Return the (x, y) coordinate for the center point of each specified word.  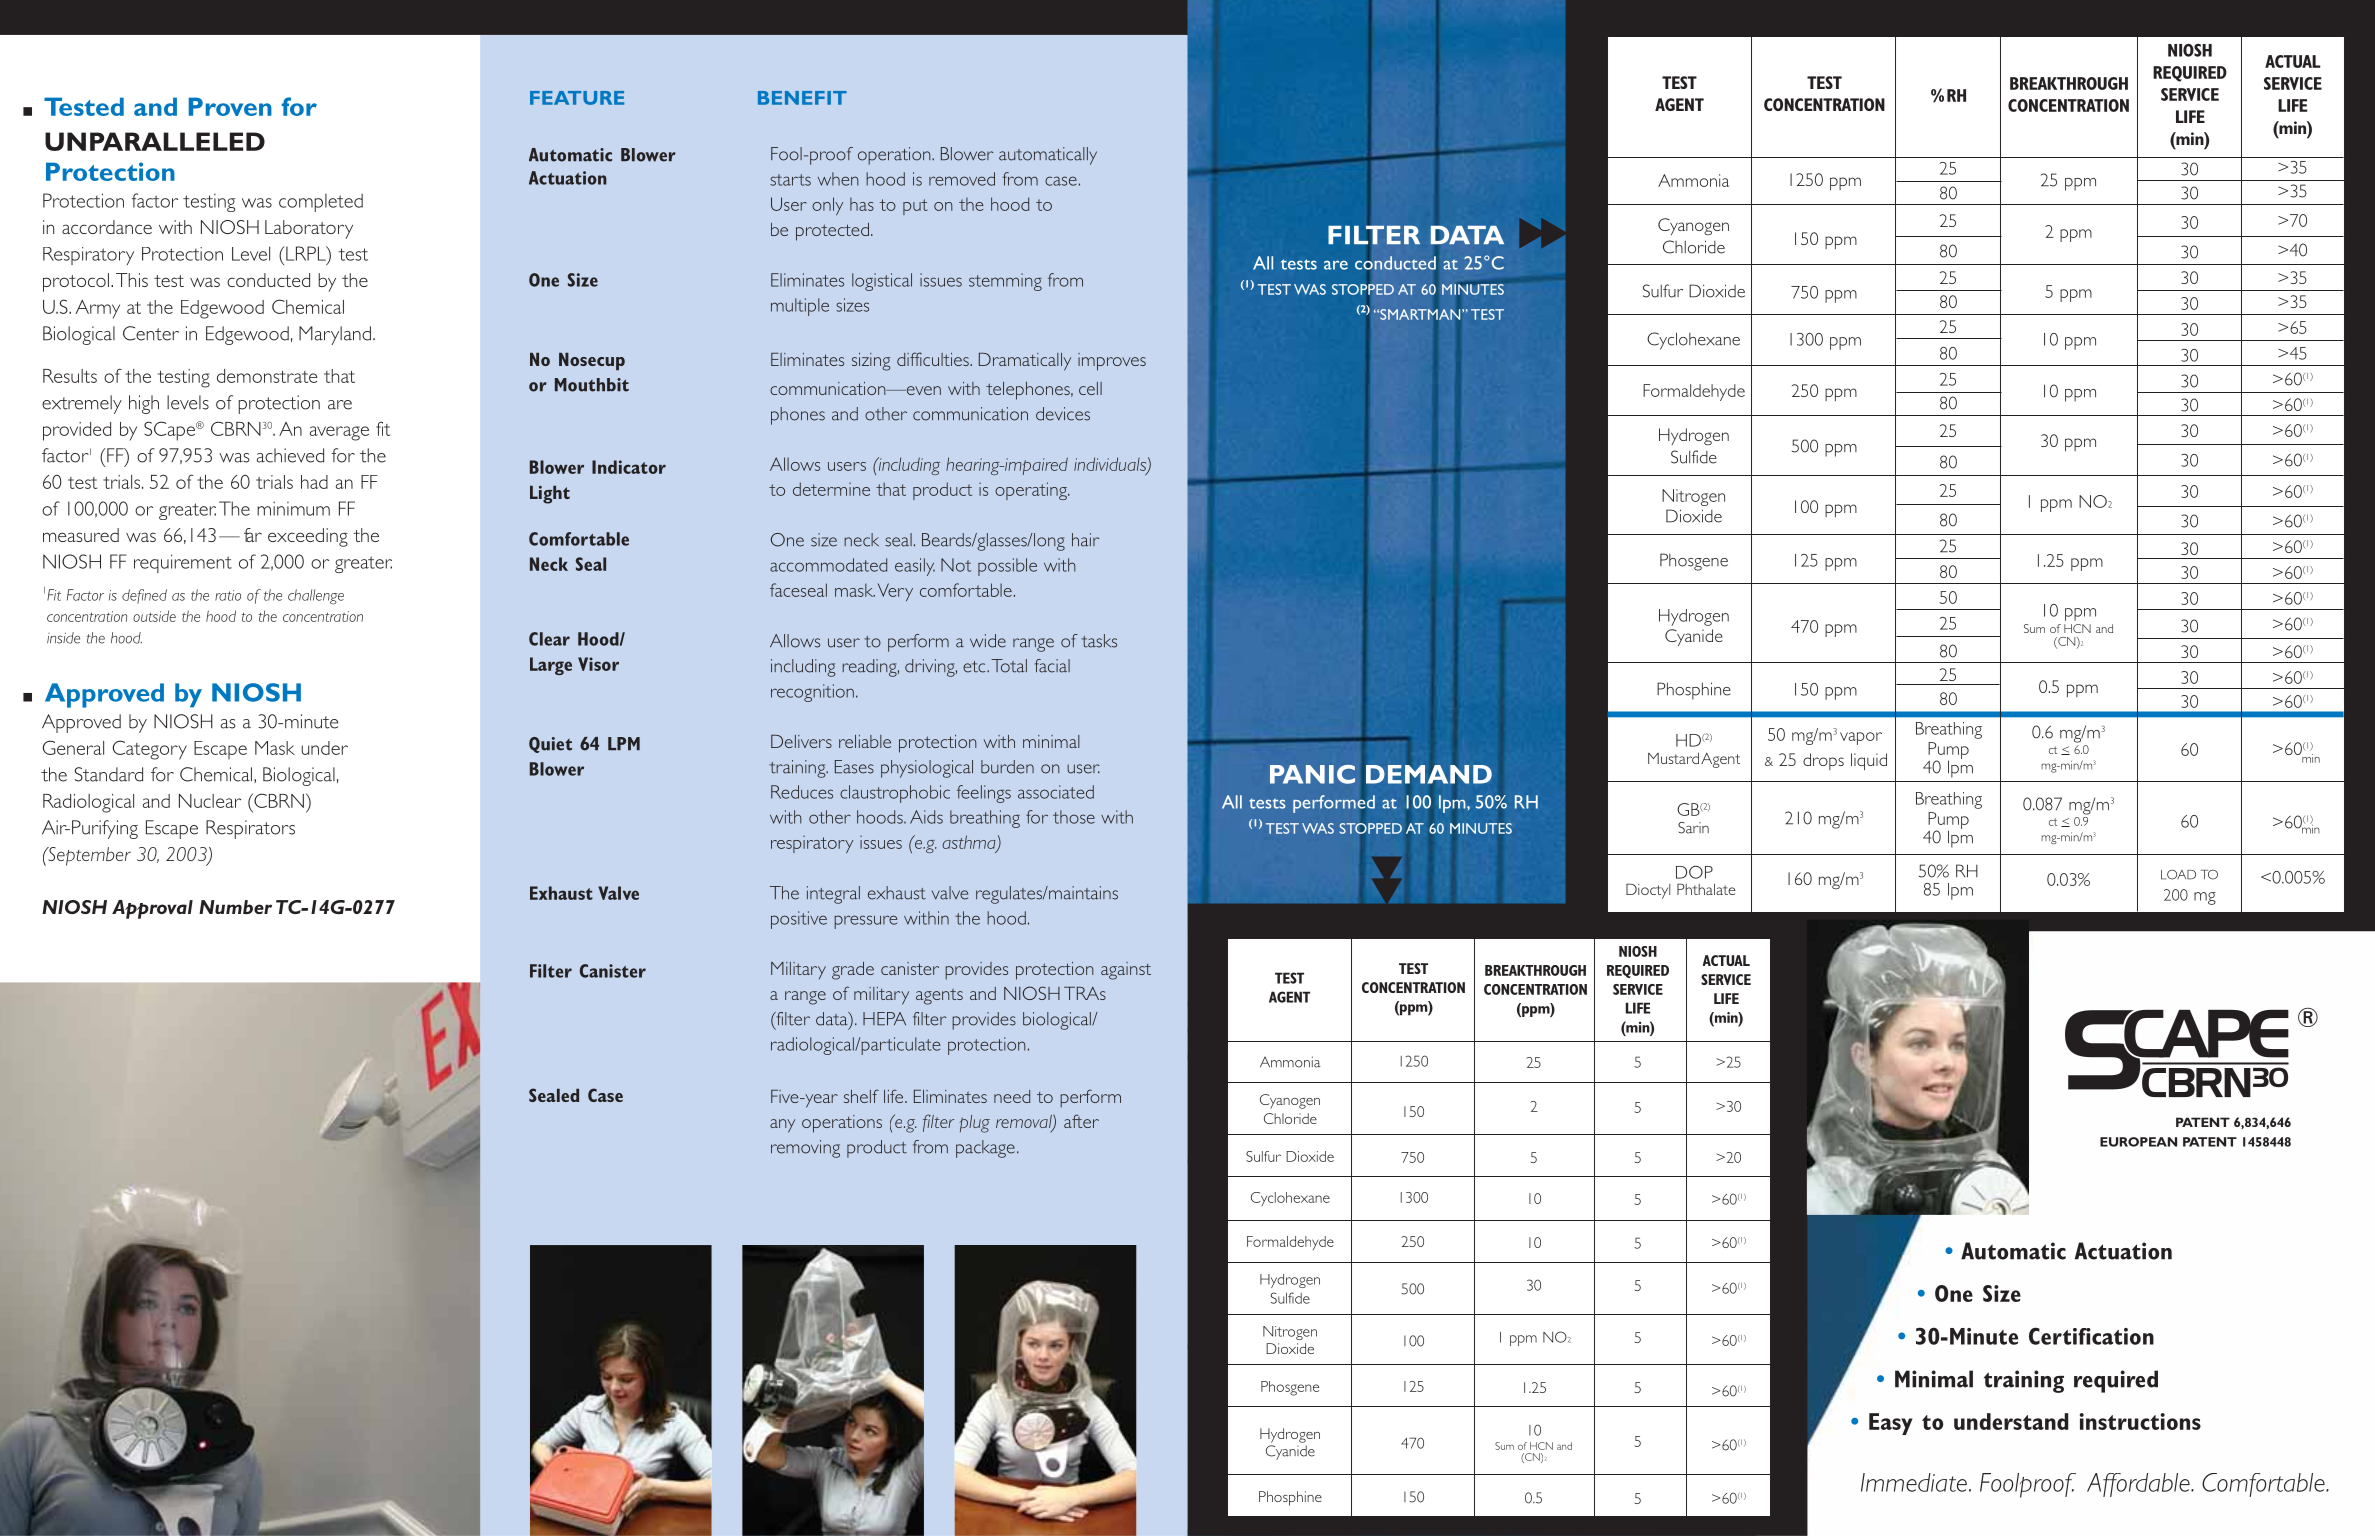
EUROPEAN (2138, 1142)
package (985, 1149)
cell (1090, 388)
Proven (230, 106)
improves (1112, 362)
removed (962, 179)
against (1126, 971)
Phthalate (1706, 889)
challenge (316, 597)
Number (235, 907)
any (782, 1126)
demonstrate (267, 376)
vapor (1861, 738)
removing (805, 1149)
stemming (1005, 282)
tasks (1099, 641)
